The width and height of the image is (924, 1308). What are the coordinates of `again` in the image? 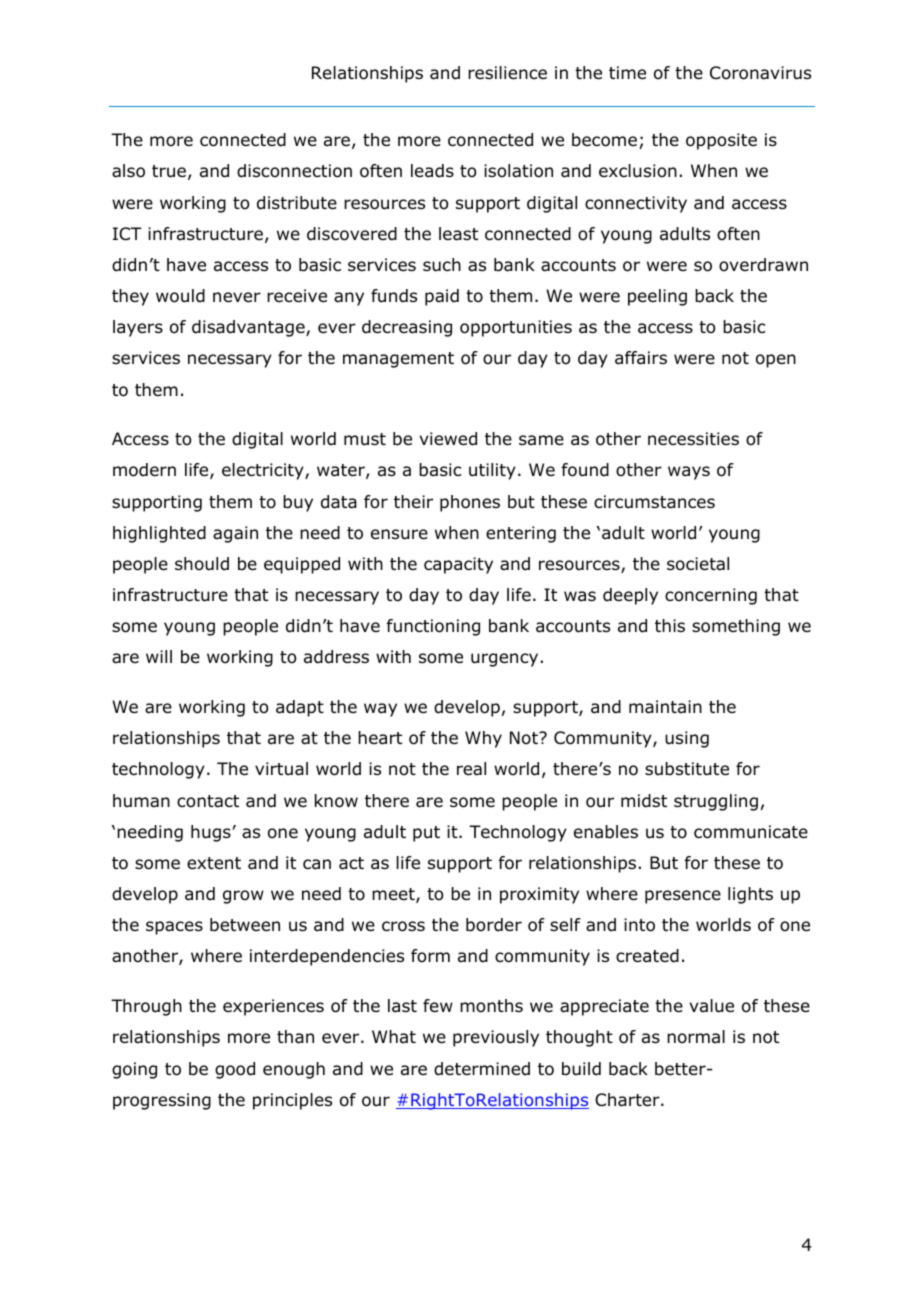 It's located at (235, 534).
